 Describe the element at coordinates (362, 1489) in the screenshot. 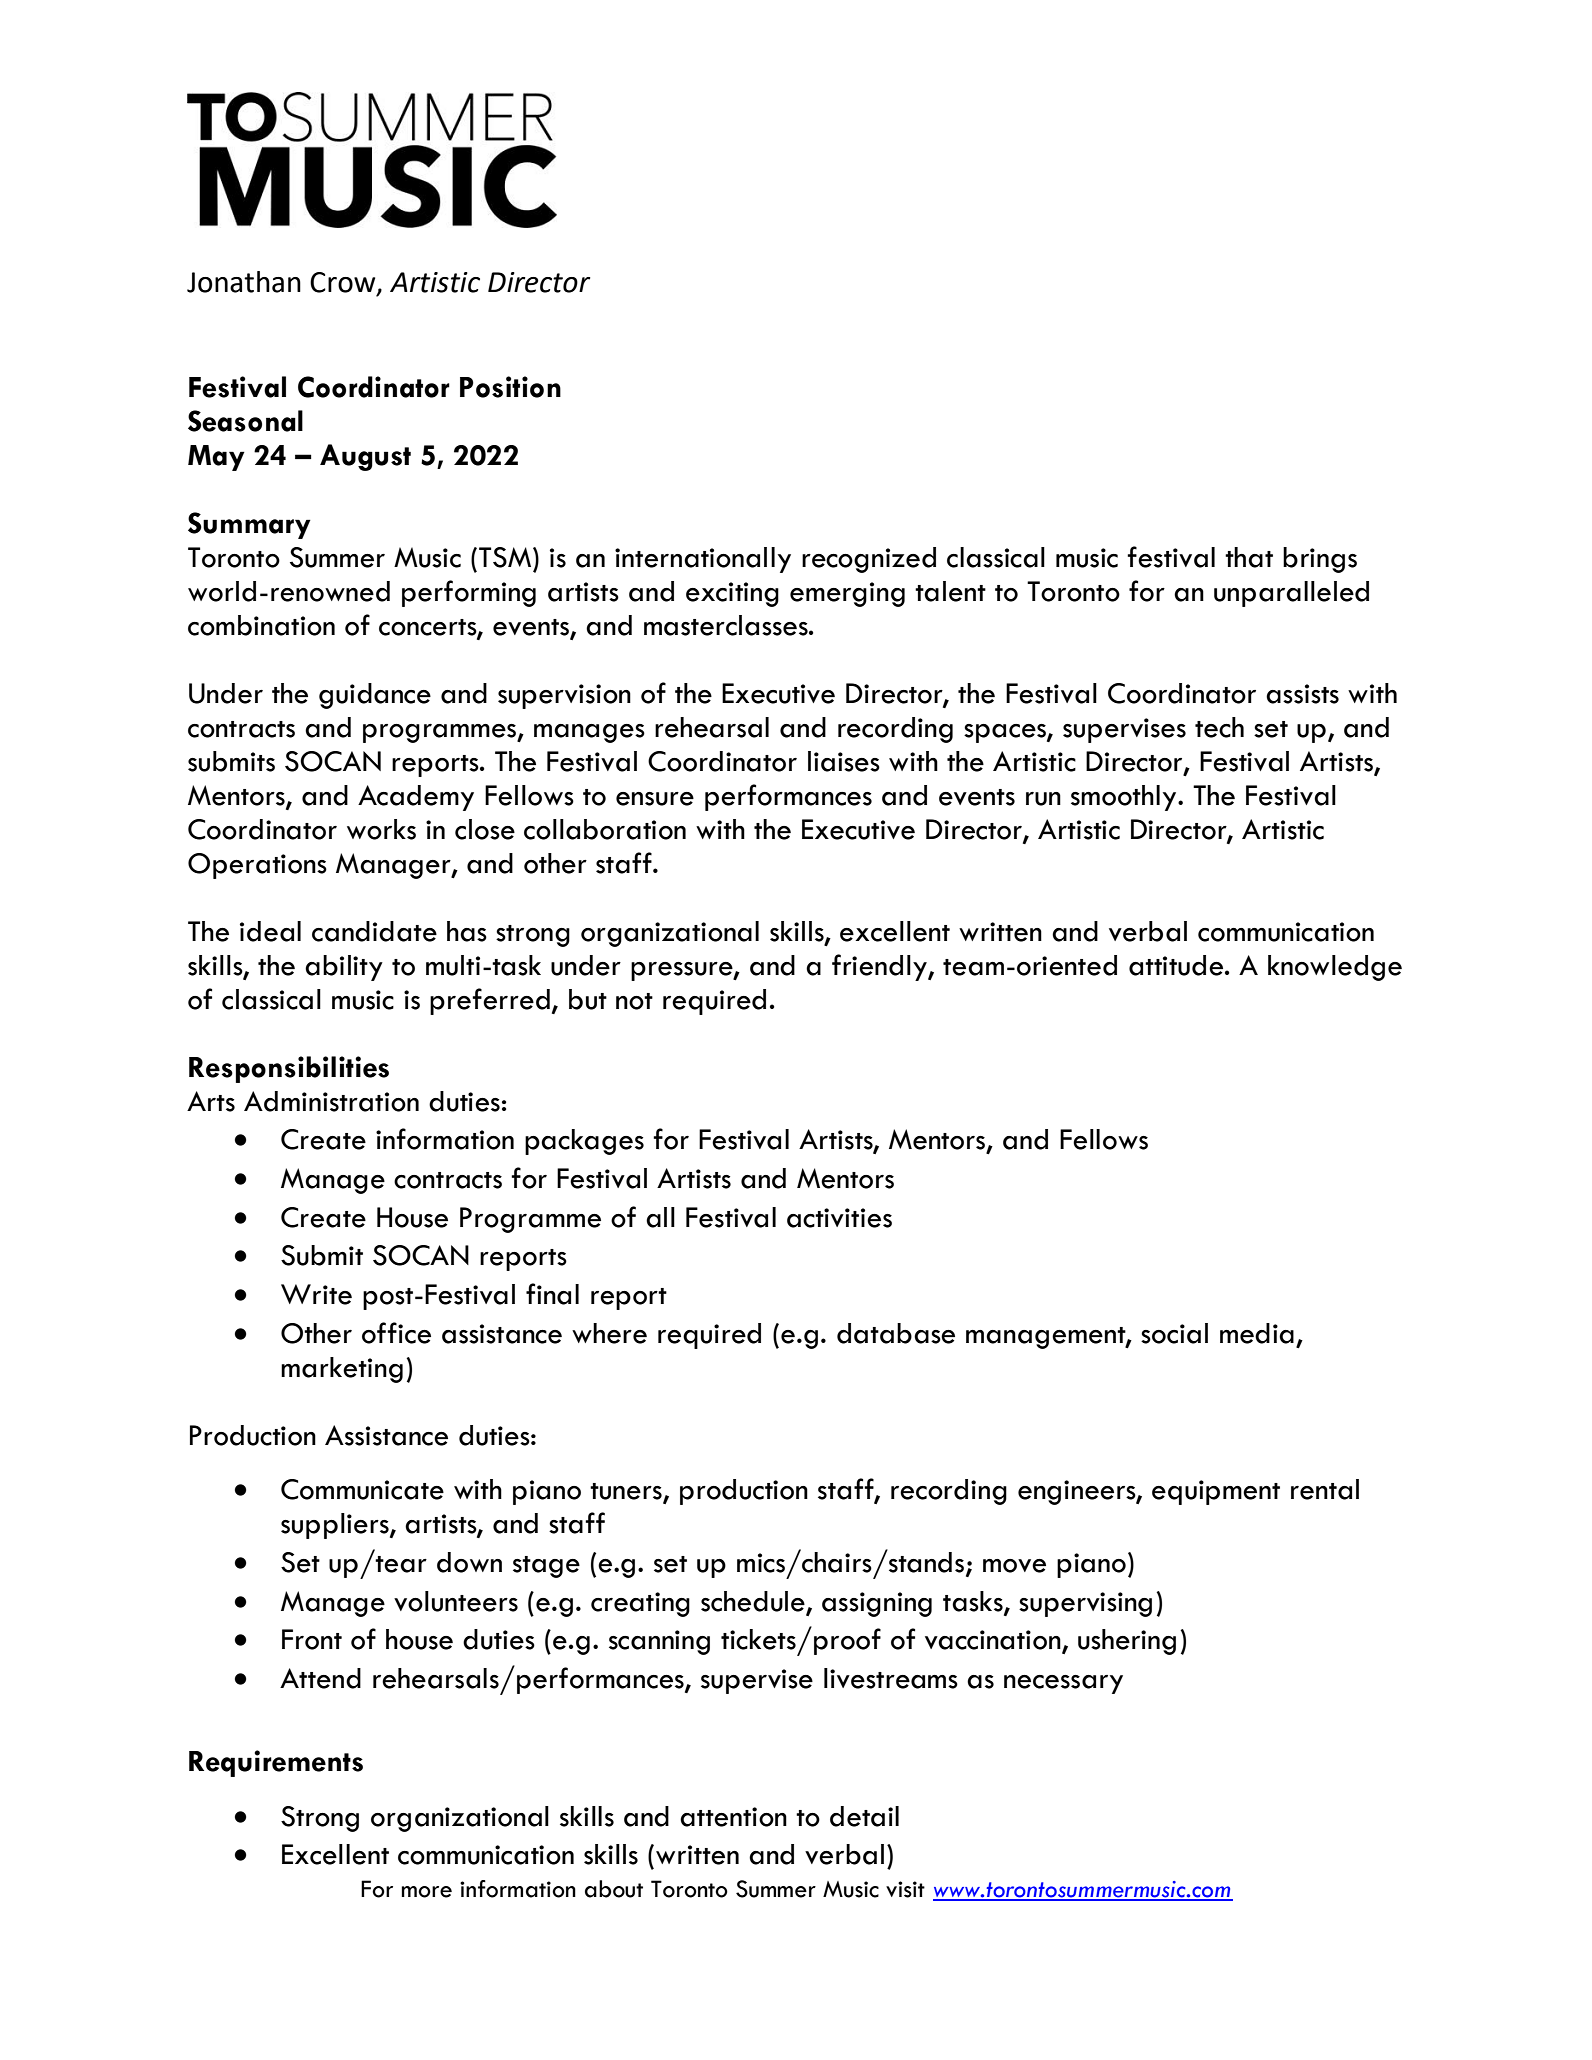

I see `Communicate` at that location.
